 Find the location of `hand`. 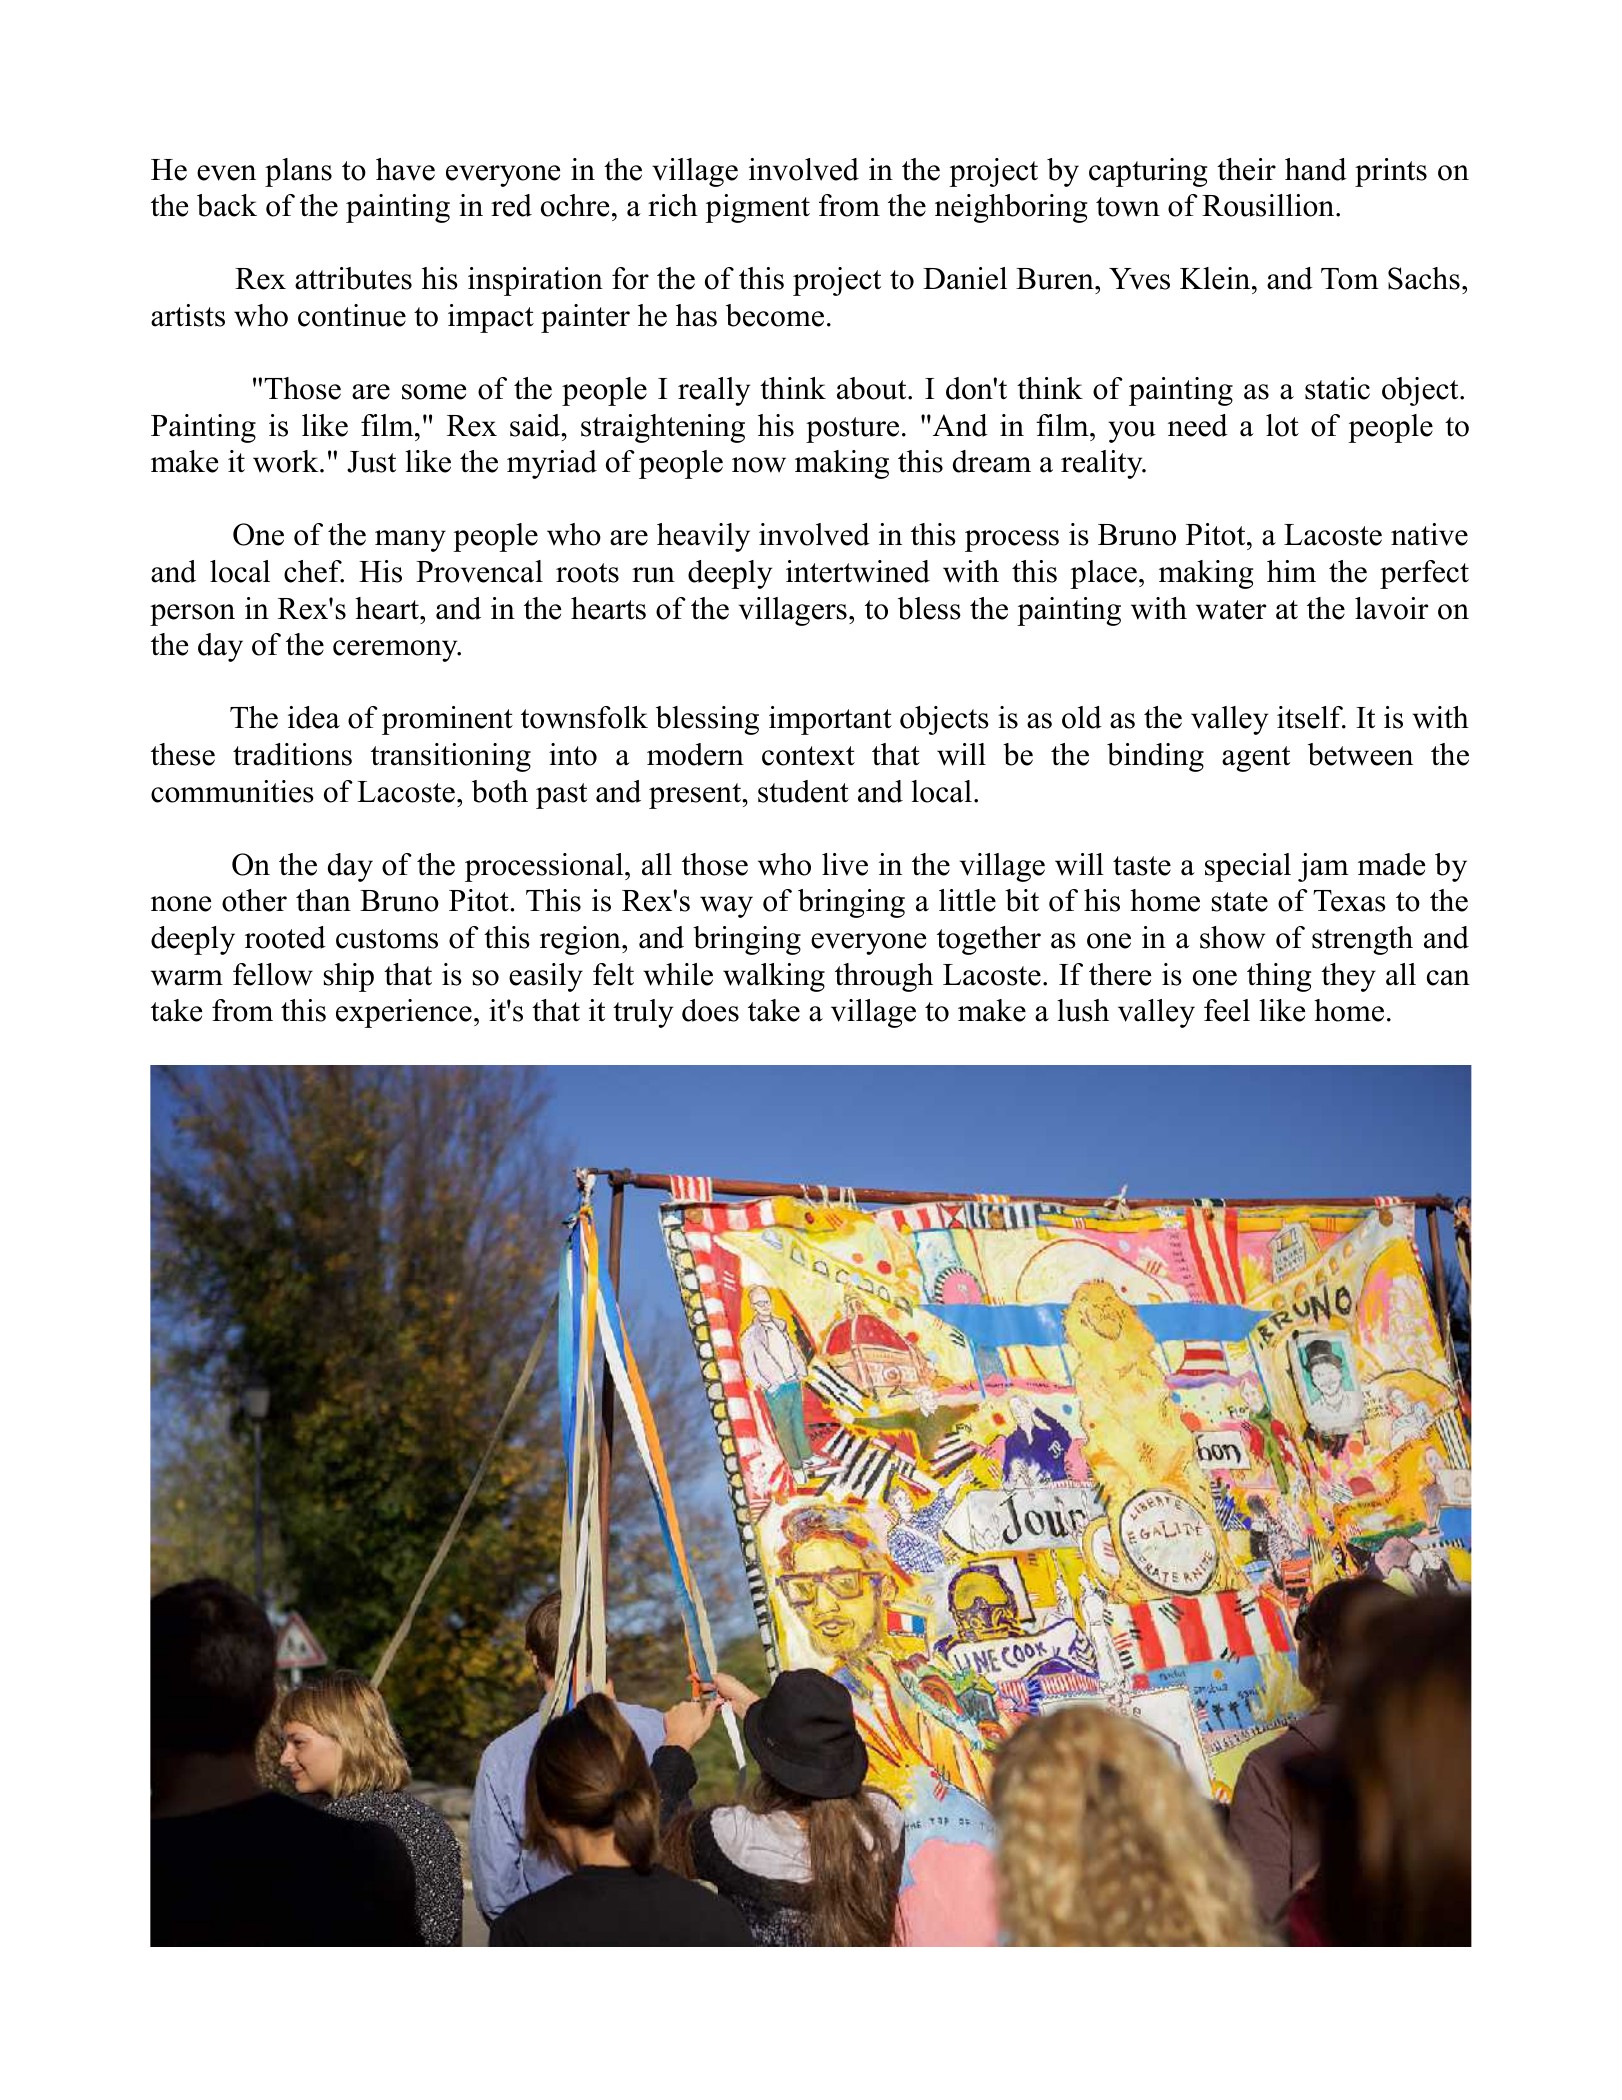

hand is located at coordinates (1316, 169).
